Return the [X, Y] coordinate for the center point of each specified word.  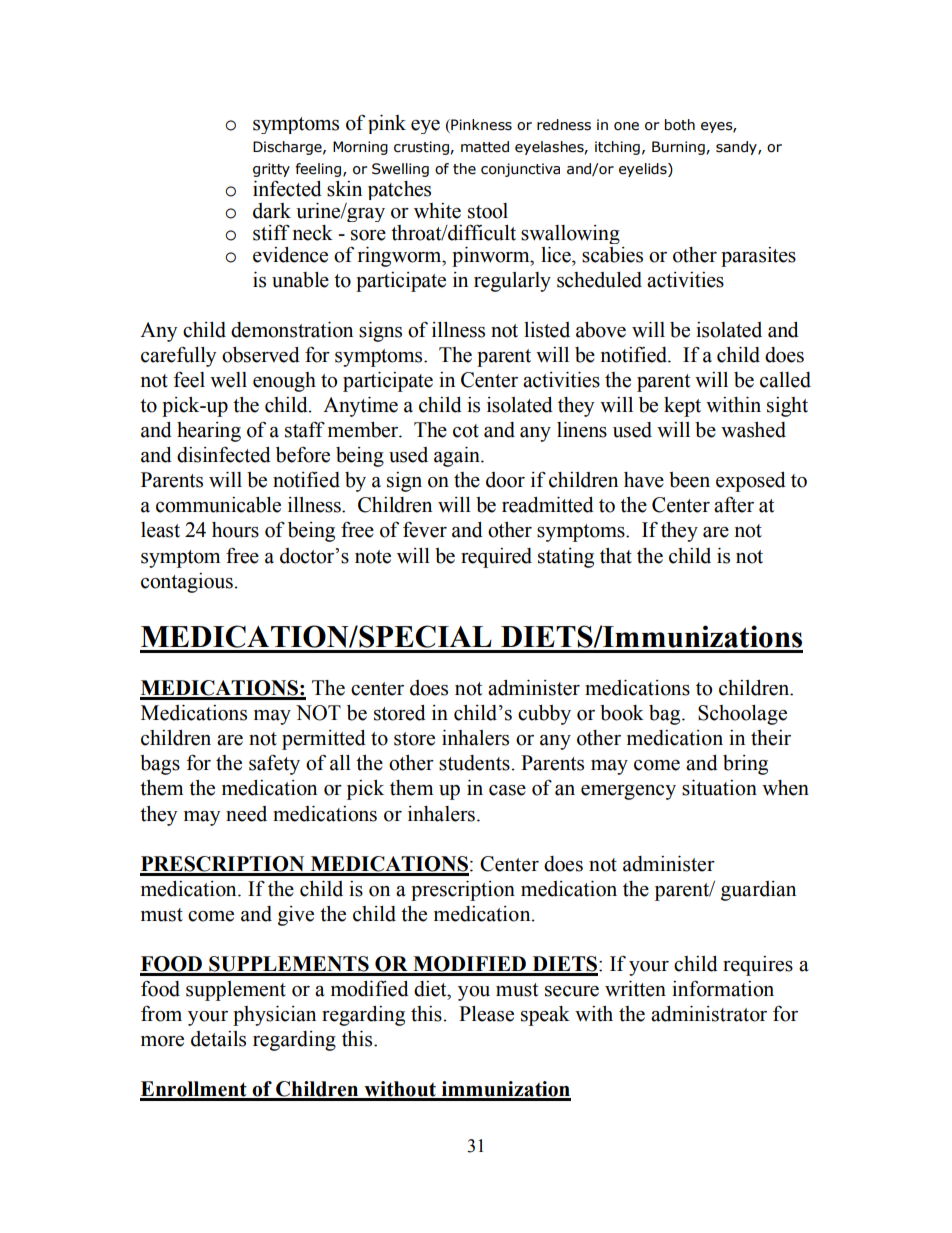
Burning [678, 148]
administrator [709, 1014]
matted [485, 147]
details [218, 1039]
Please [486, 1014]
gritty [271, 170]
